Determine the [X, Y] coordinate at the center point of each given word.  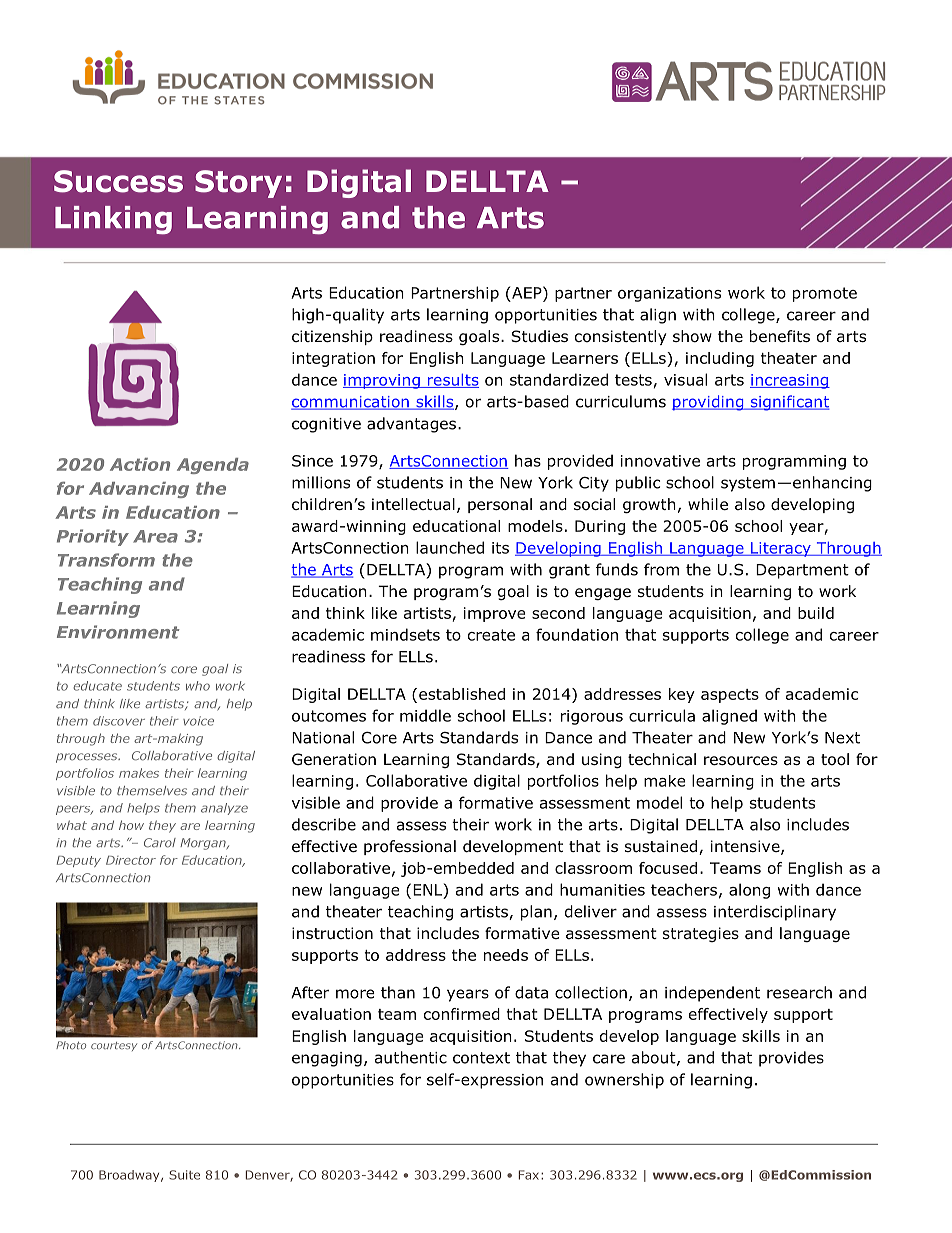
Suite [184, 1175]
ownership [624, 1081]
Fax [529, 1175]
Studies [539, 336]
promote [825, 294]
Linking [113, 220]
